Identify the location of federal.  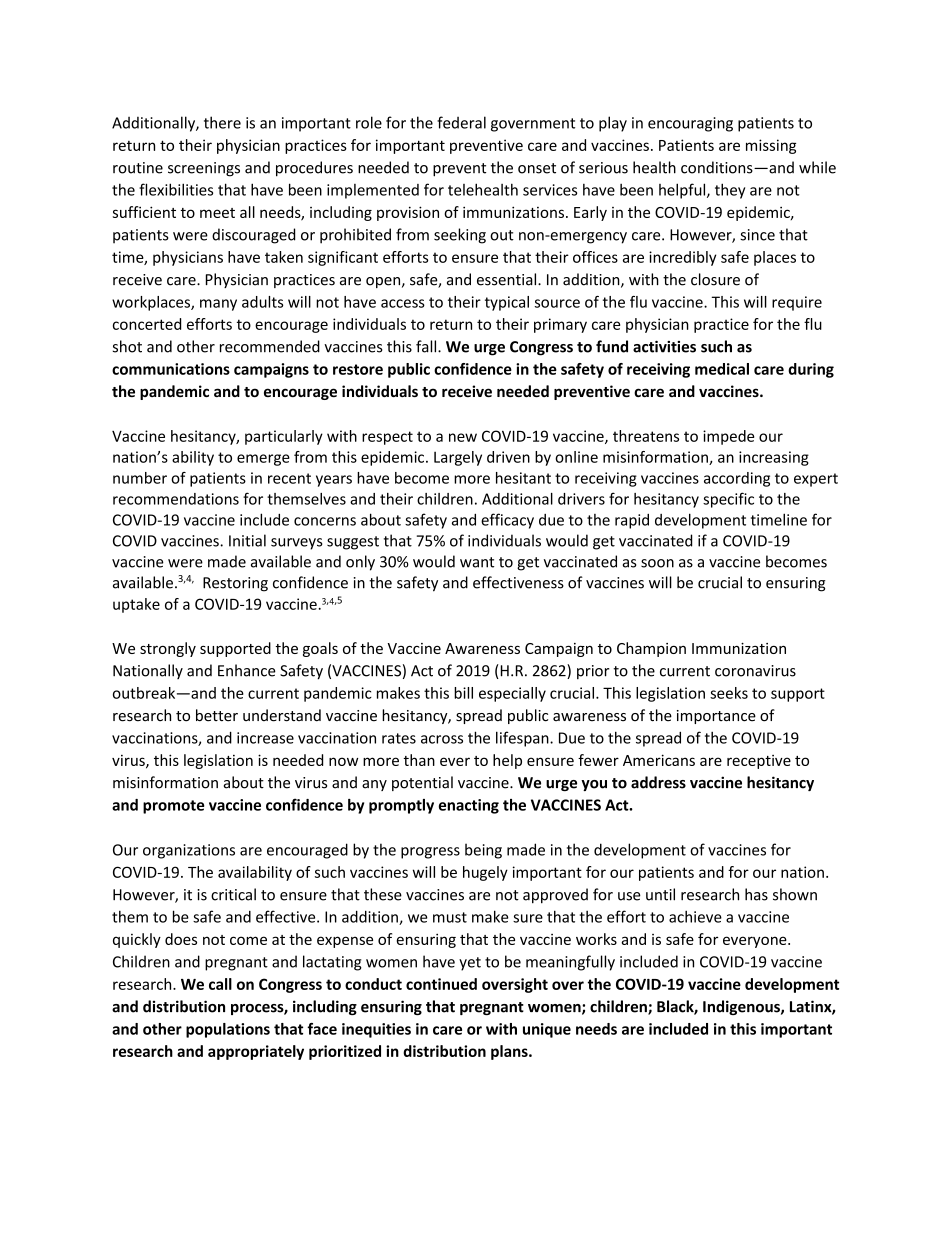
(461, 122).
